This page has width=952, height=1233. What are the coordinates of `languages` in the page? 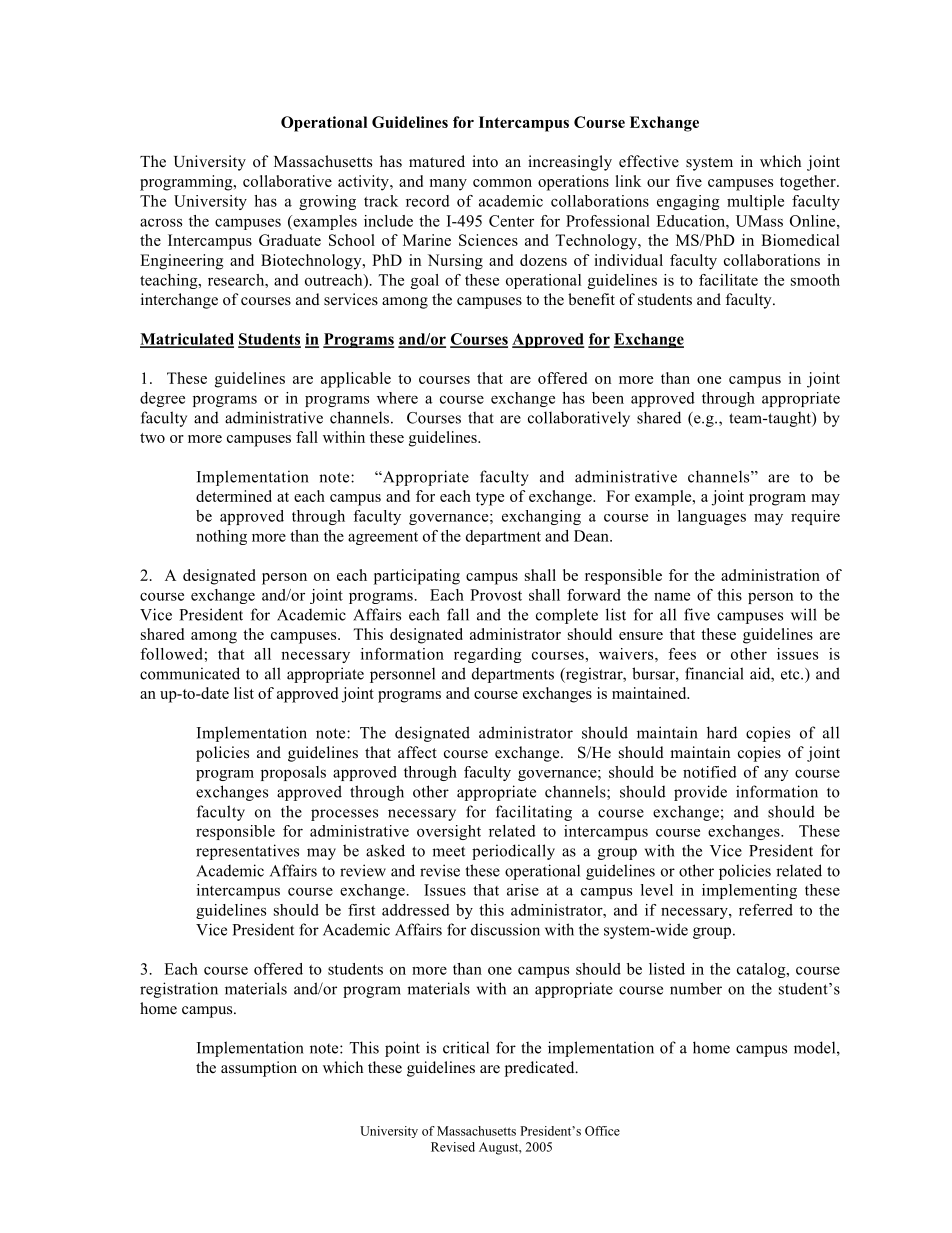 It's located at (712, 517).
